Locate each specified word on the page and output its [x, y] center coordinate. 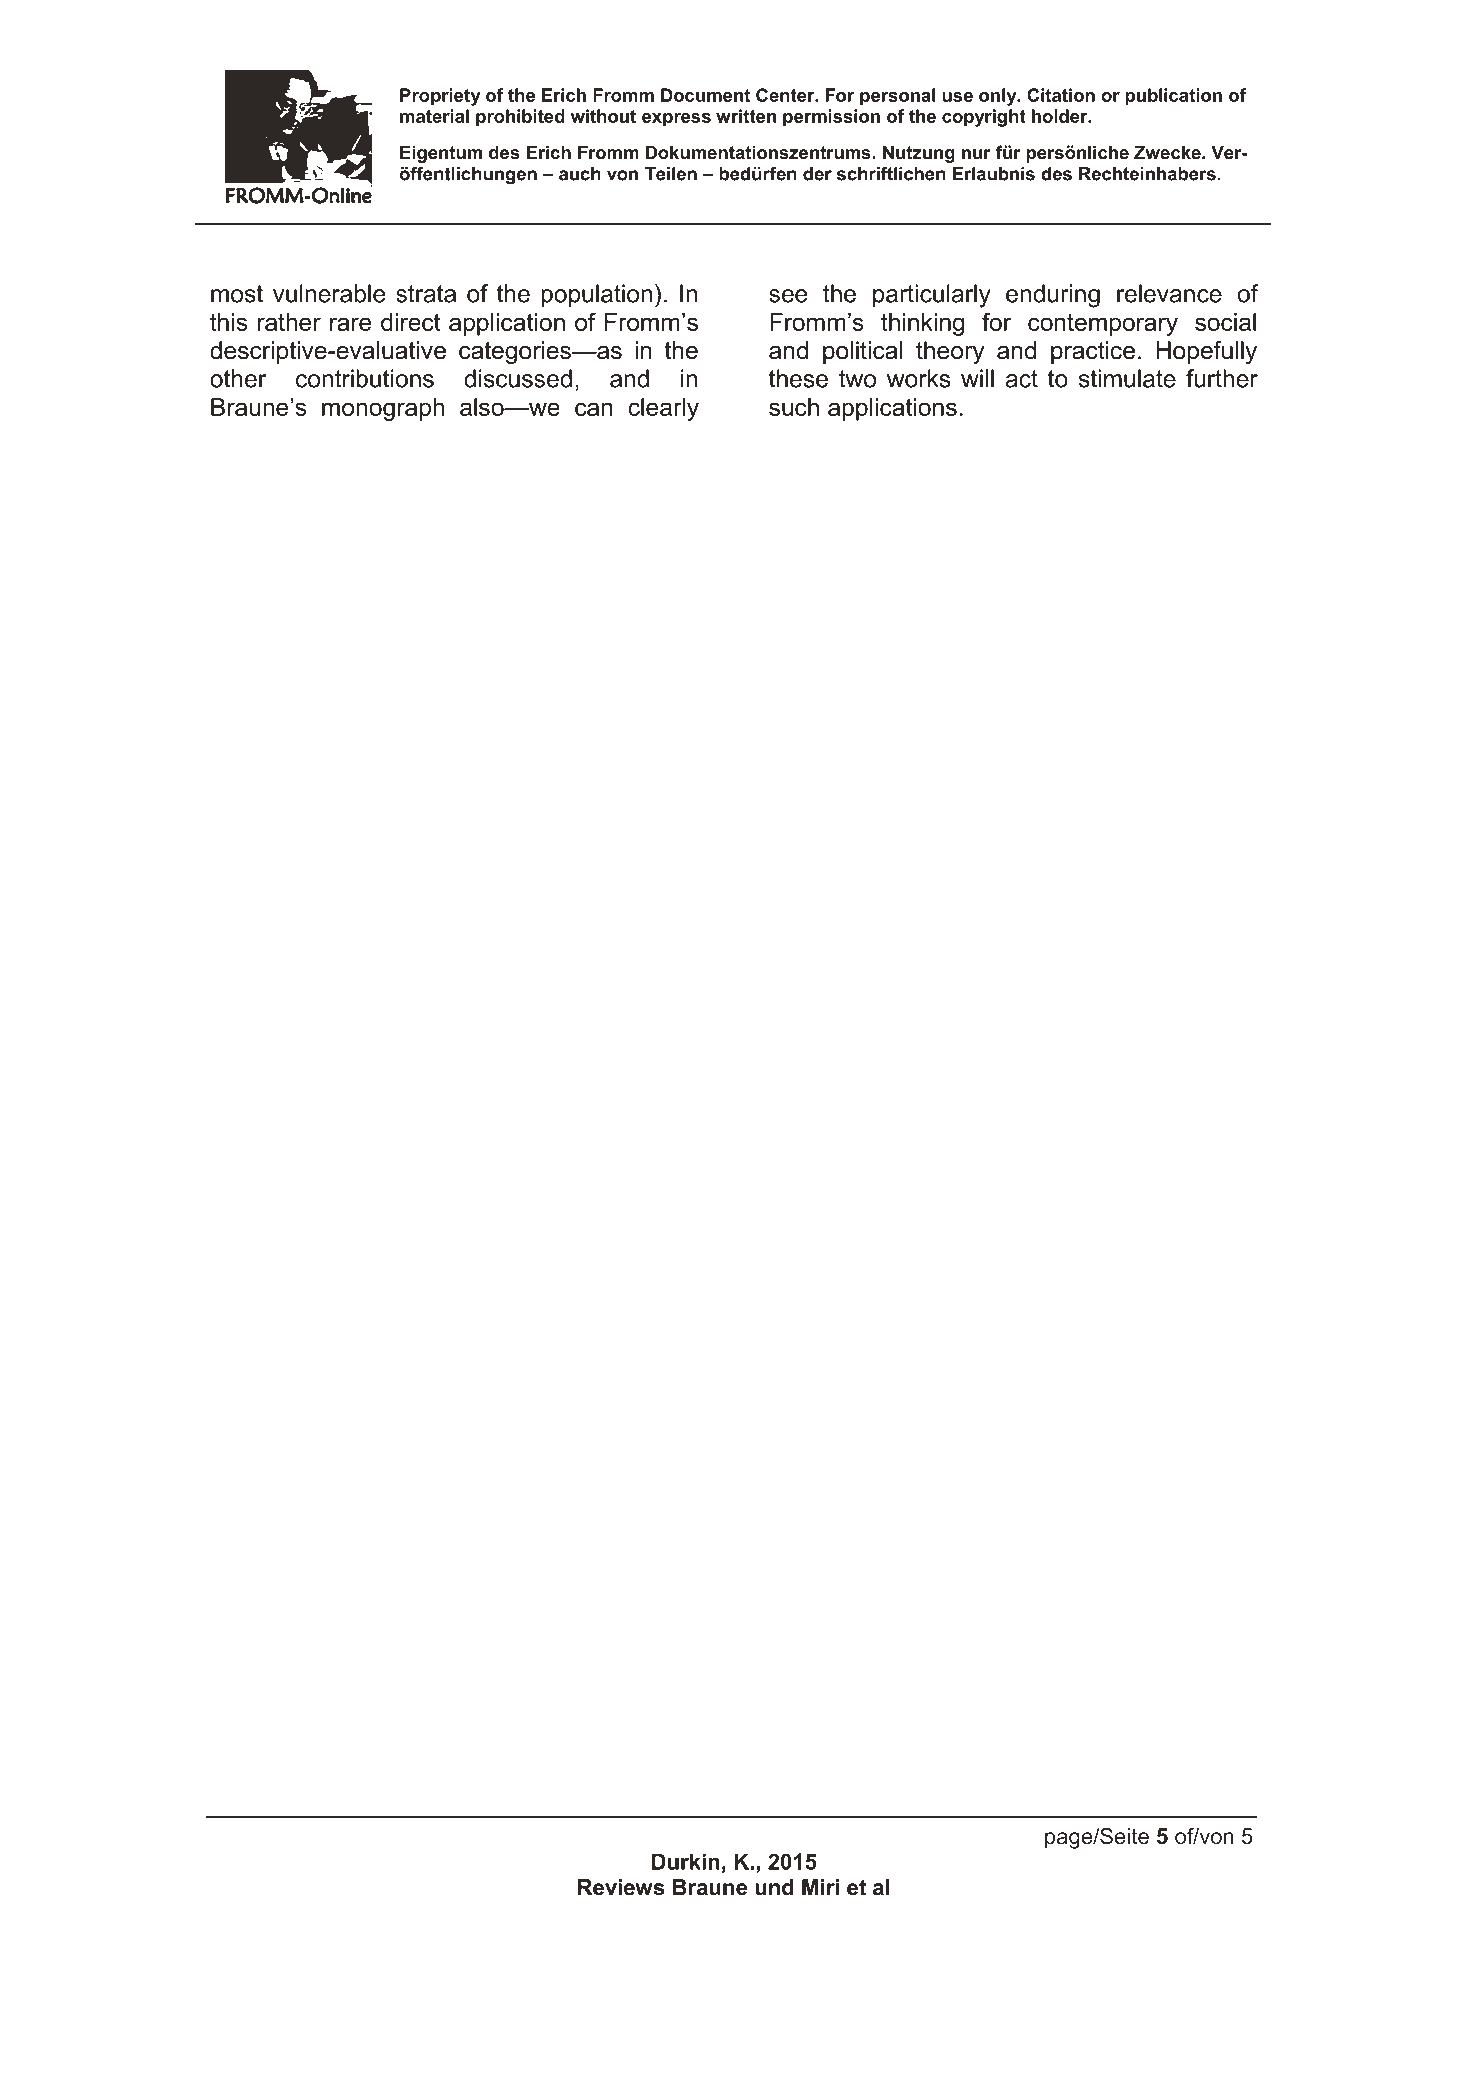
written [746, 116]
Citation [1061, 95]
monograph [383, 409]
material [434, 116]
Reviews [621, 1887]
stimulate [1127, 378]
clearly [663, 409]
